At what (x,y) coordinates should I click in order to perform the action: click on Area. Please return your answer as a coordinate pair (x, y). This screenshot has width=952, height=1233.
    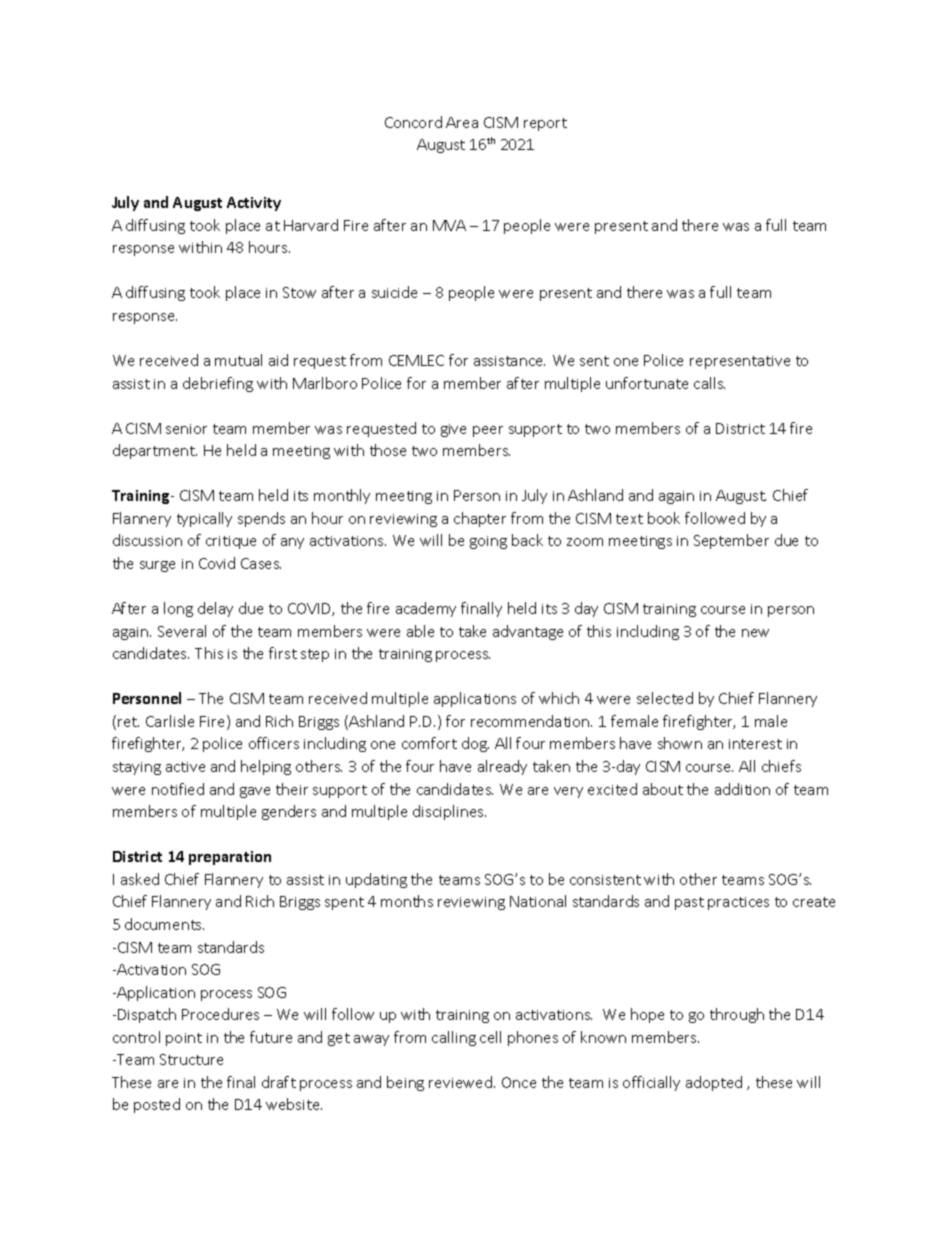
    Looking at the image, I should click on (462, 122).
